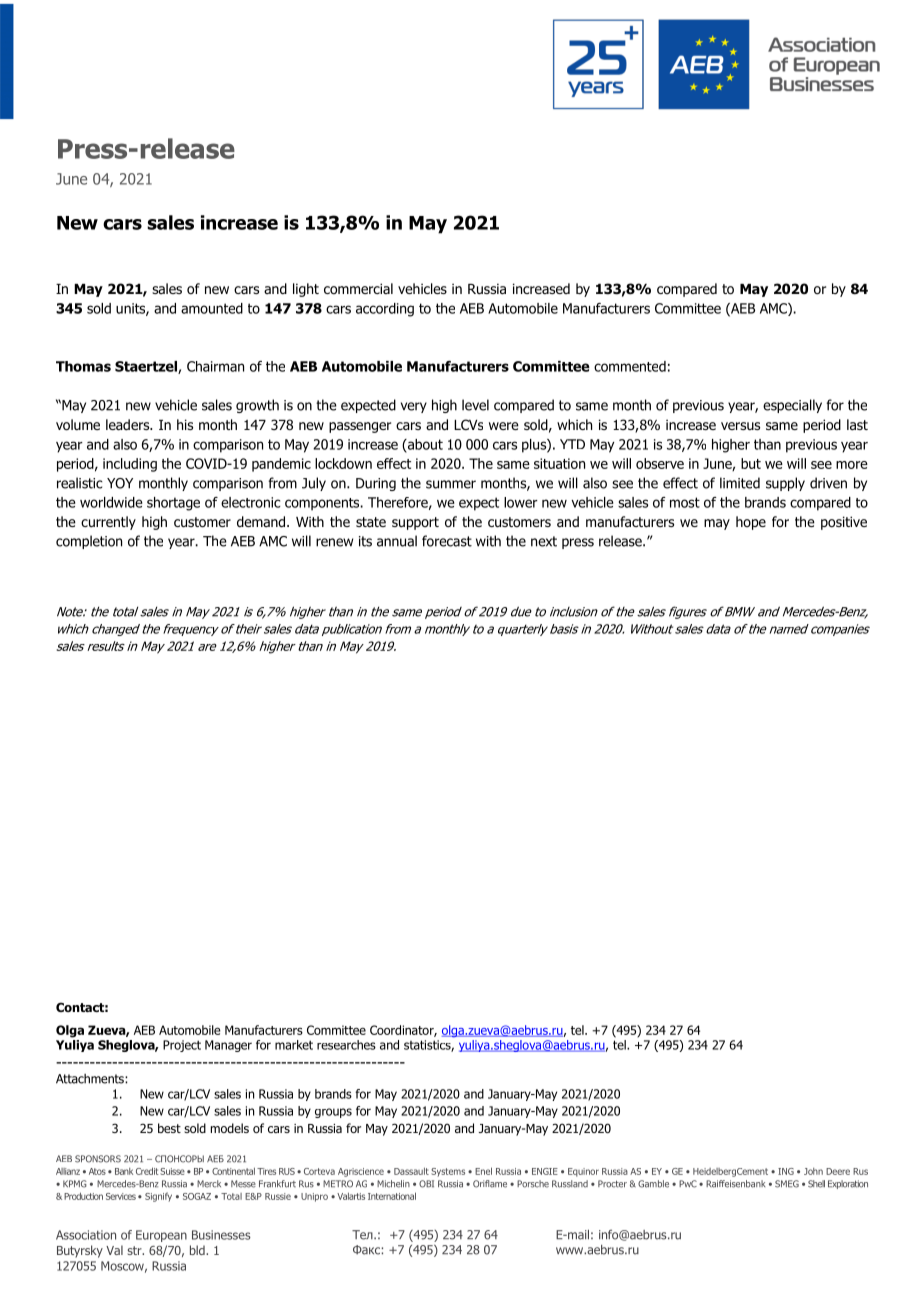 This document has height=1308, width=924. What do you see at coordinates (173, 504) in the document?
I see `shortage` at bounding box center [173, 504].
